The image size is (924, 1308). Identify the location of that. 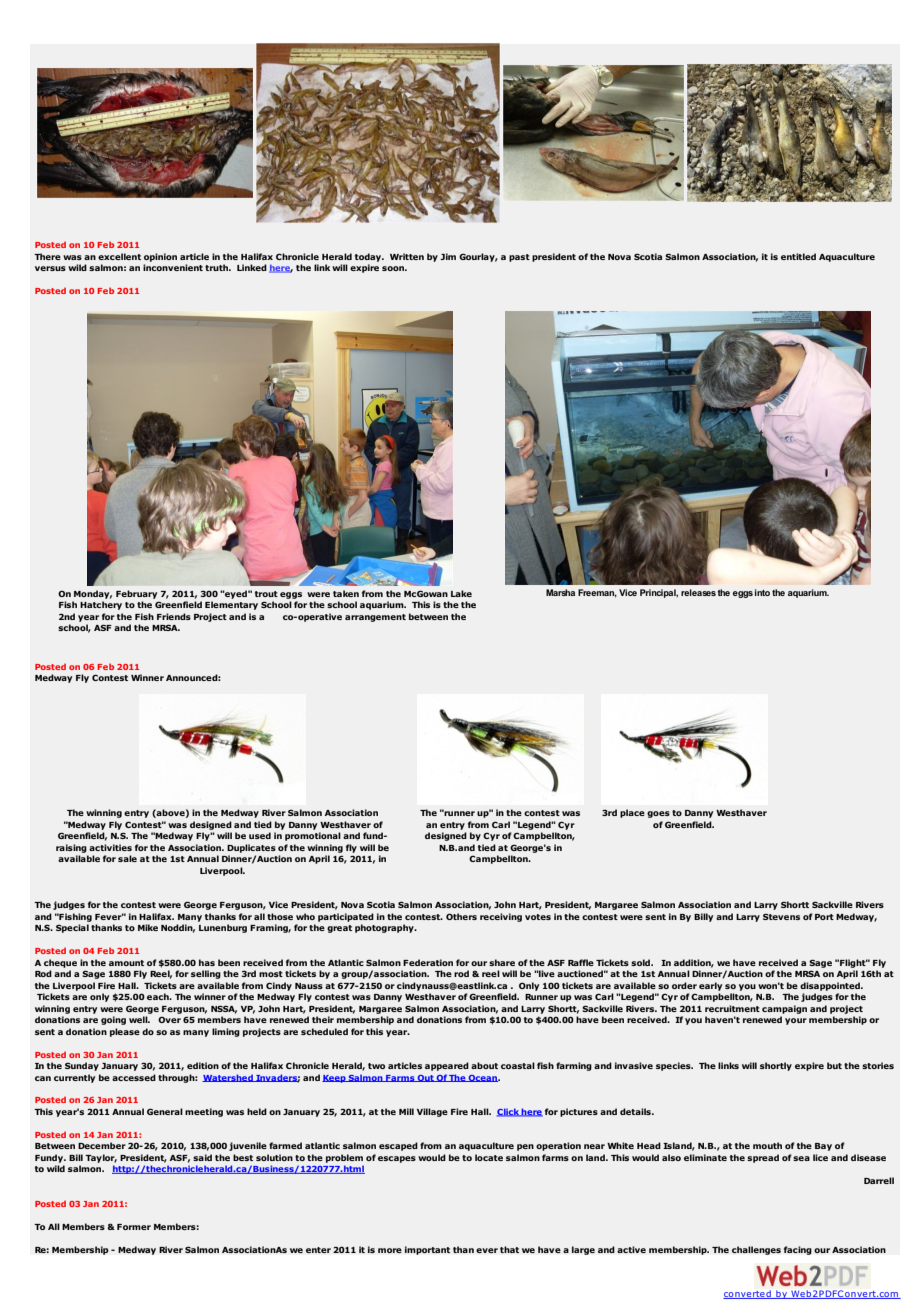
(509, 1249).
